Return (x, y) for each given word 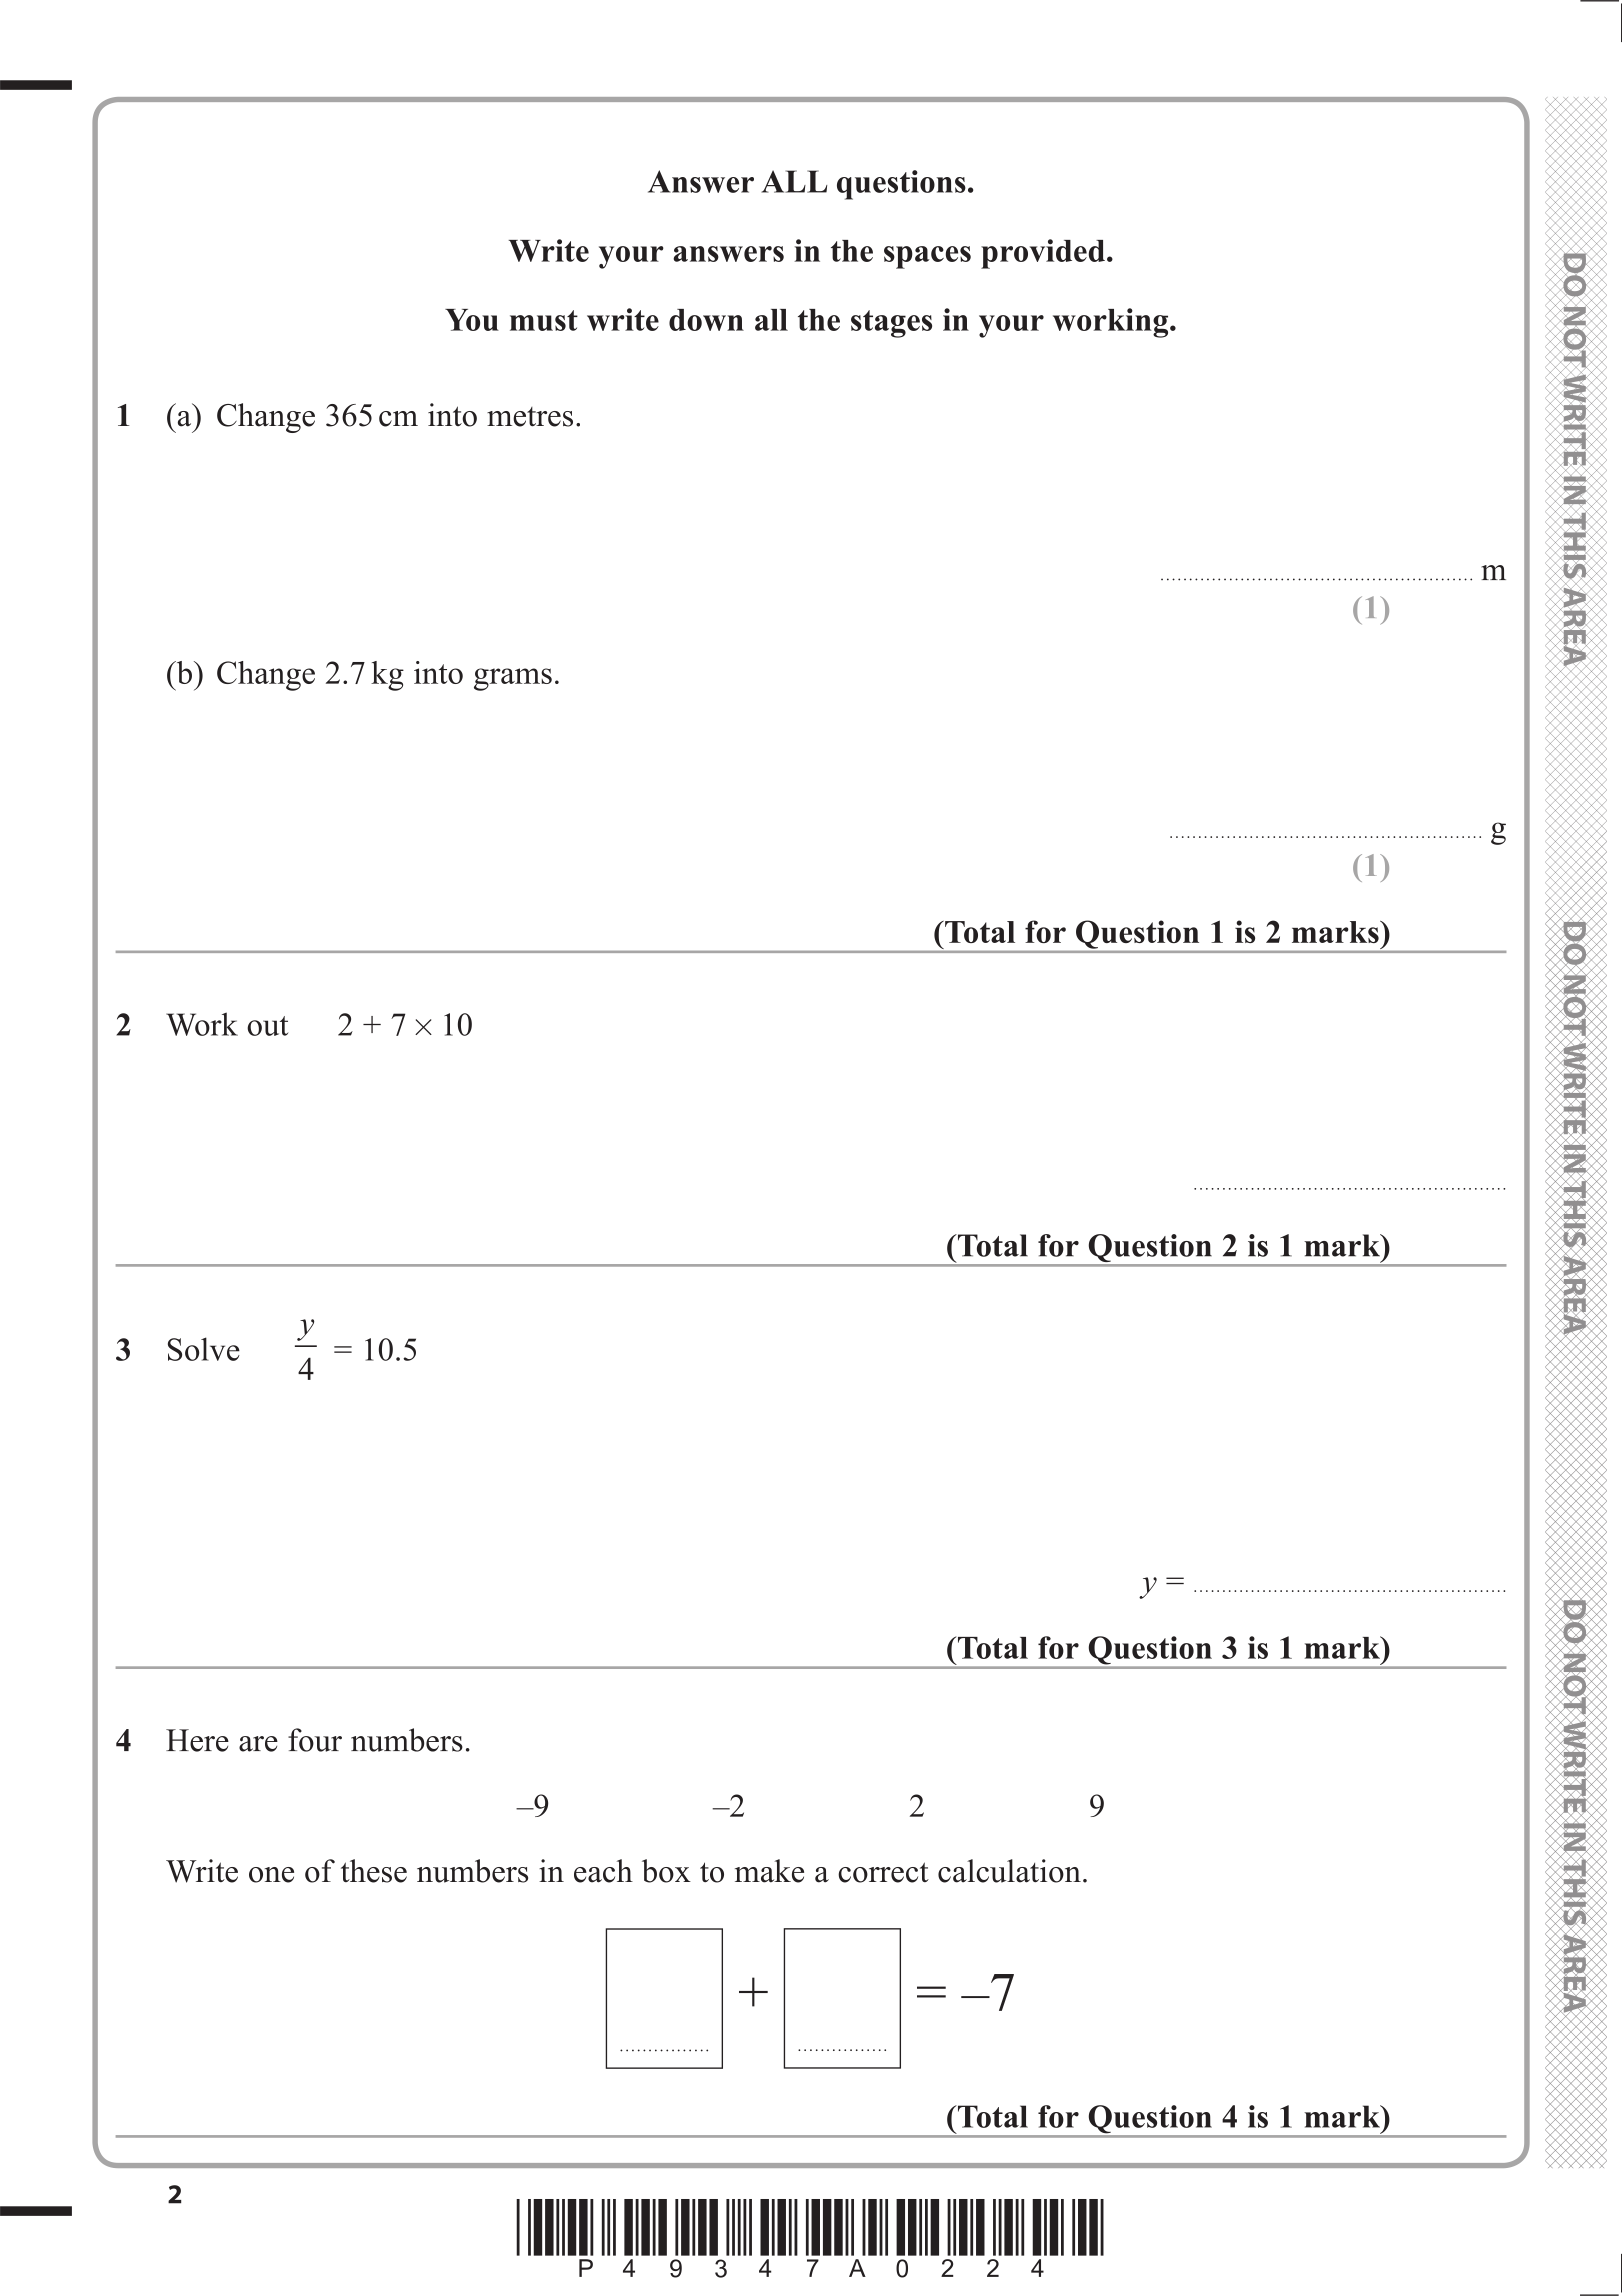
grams (513, 679)
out (267, 1026)
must (544, 320)
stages (891, 324)
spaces (927, 257)
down (706, 320)
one (271, 1875)
